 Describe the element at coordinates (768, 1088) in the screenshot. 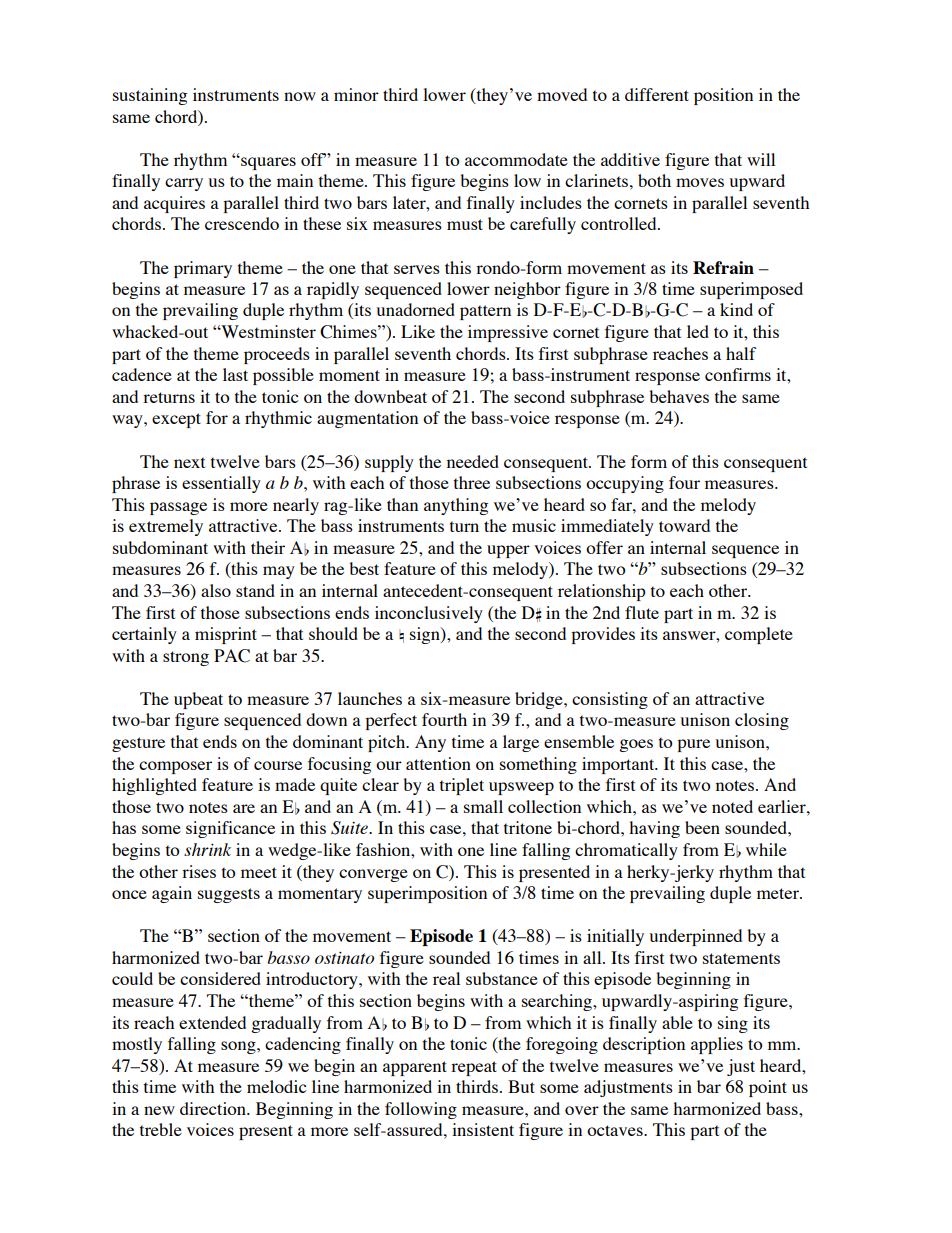

I see `point` at that location.
